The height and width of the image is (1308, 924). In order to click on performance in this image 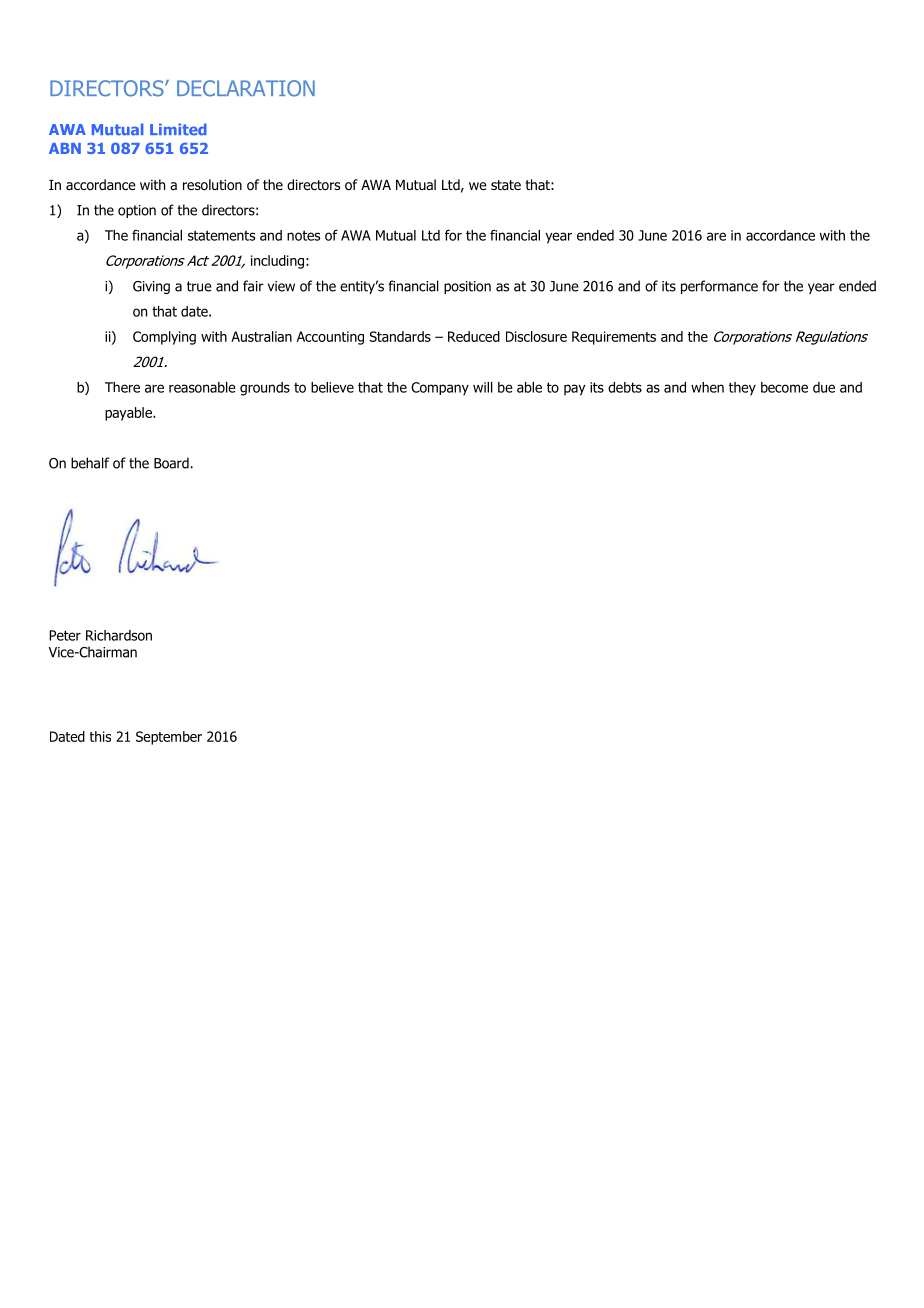, I will do `click(719, 287)`.
